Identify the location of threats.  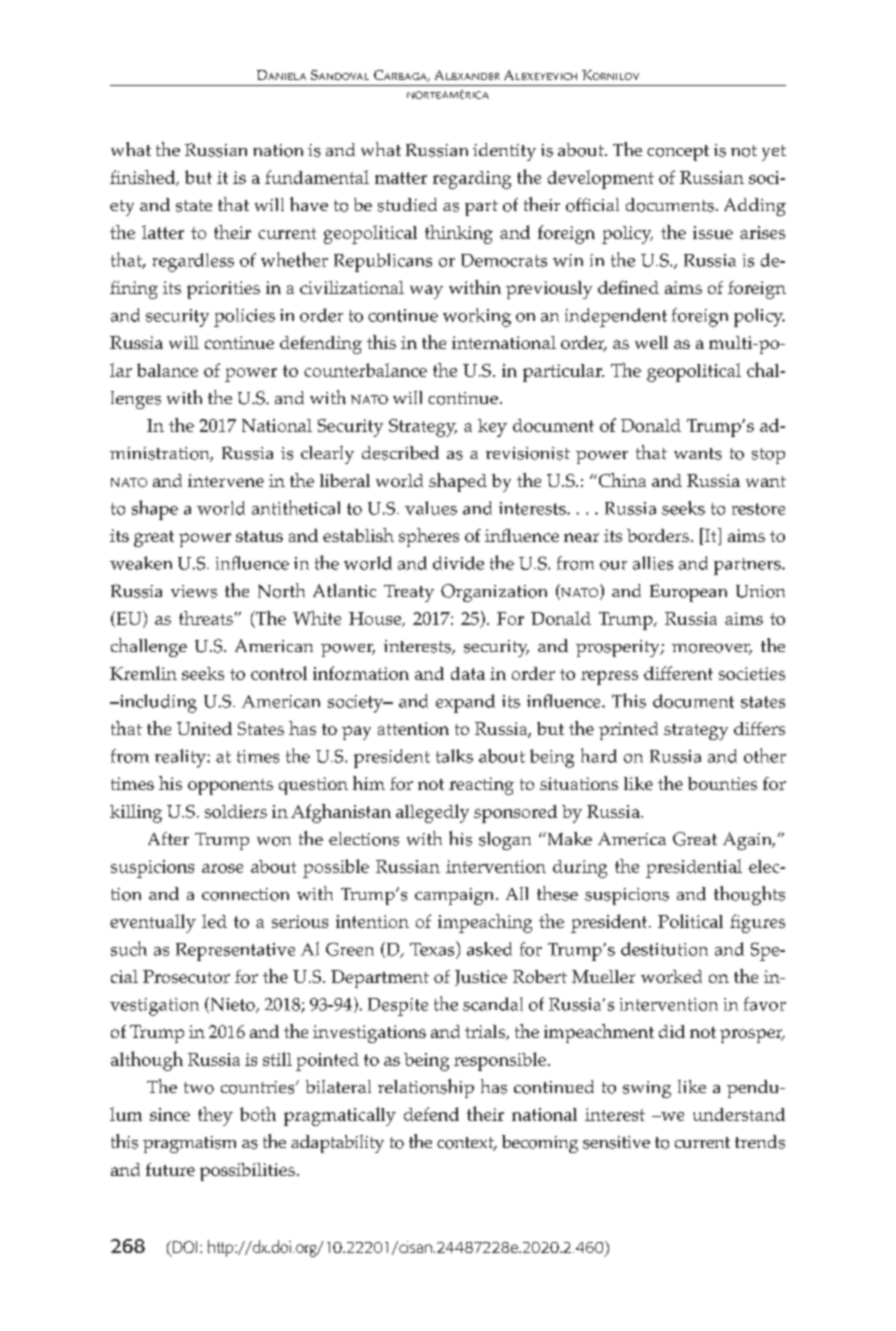
(206, 618).
